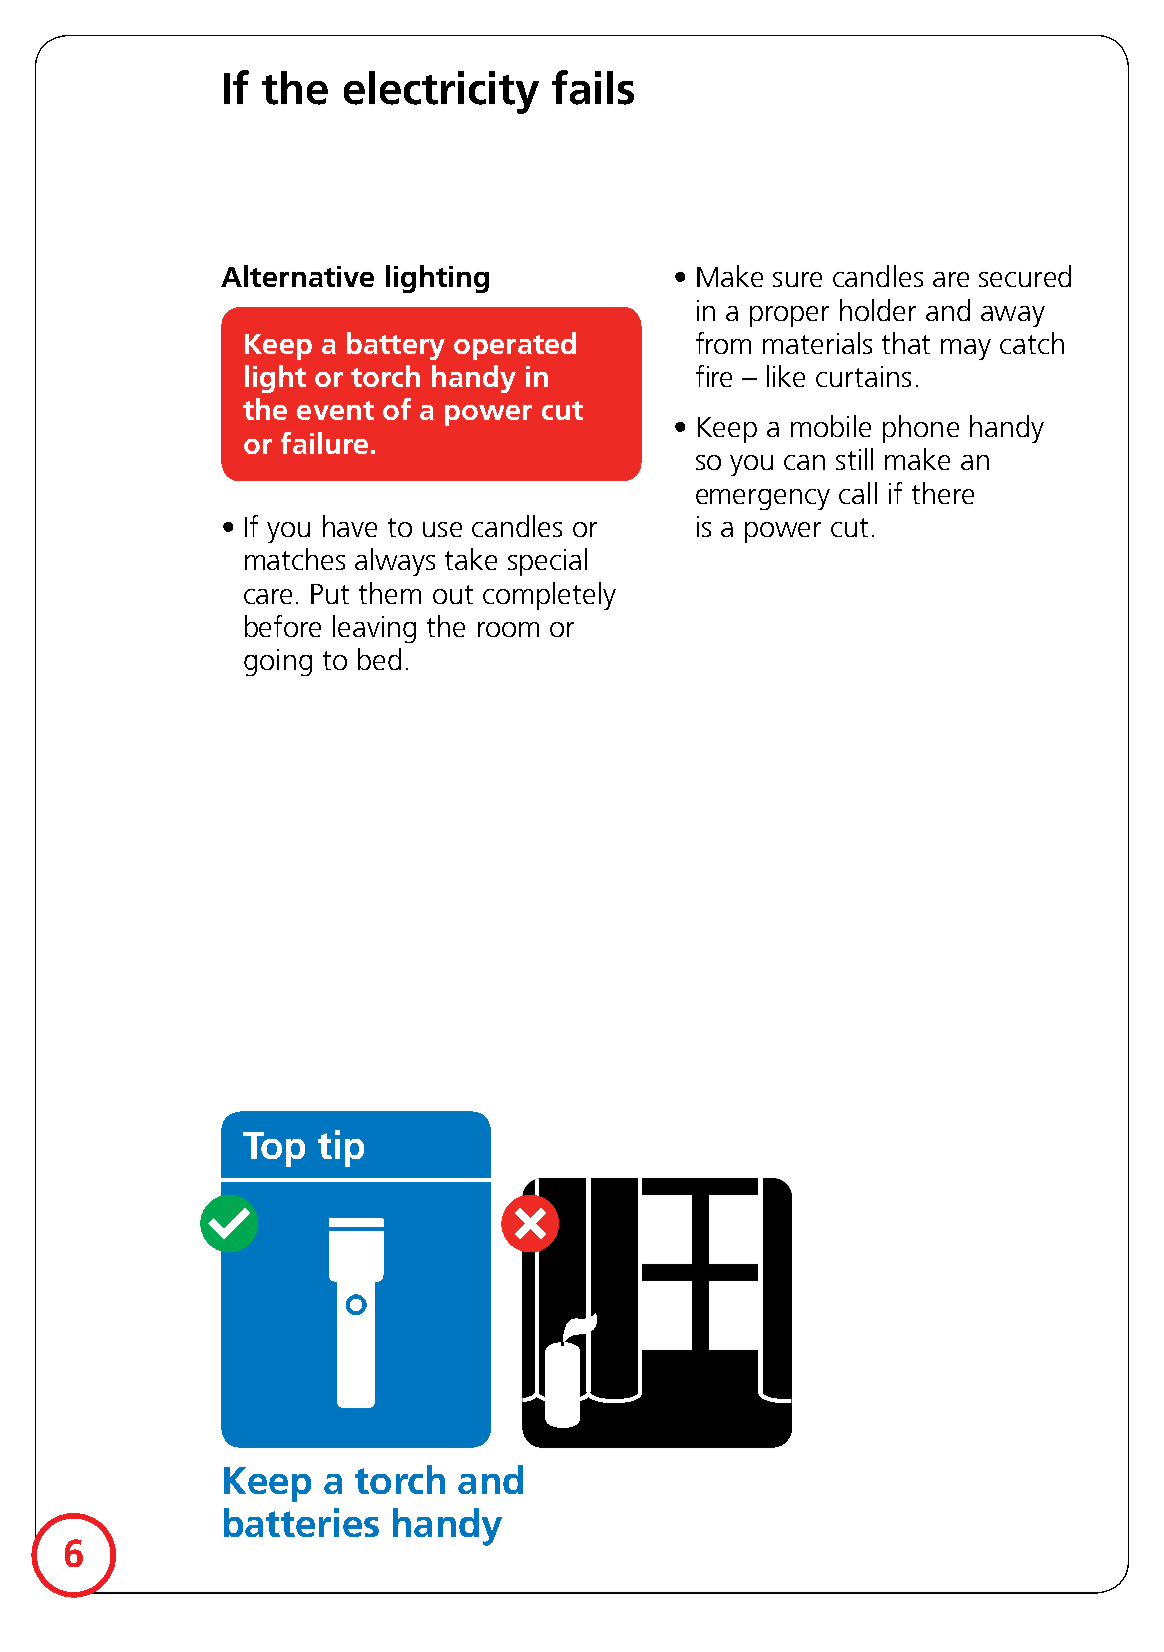 This document has height=1652, width=1164. I want to click on completely, so click(549, 596).
